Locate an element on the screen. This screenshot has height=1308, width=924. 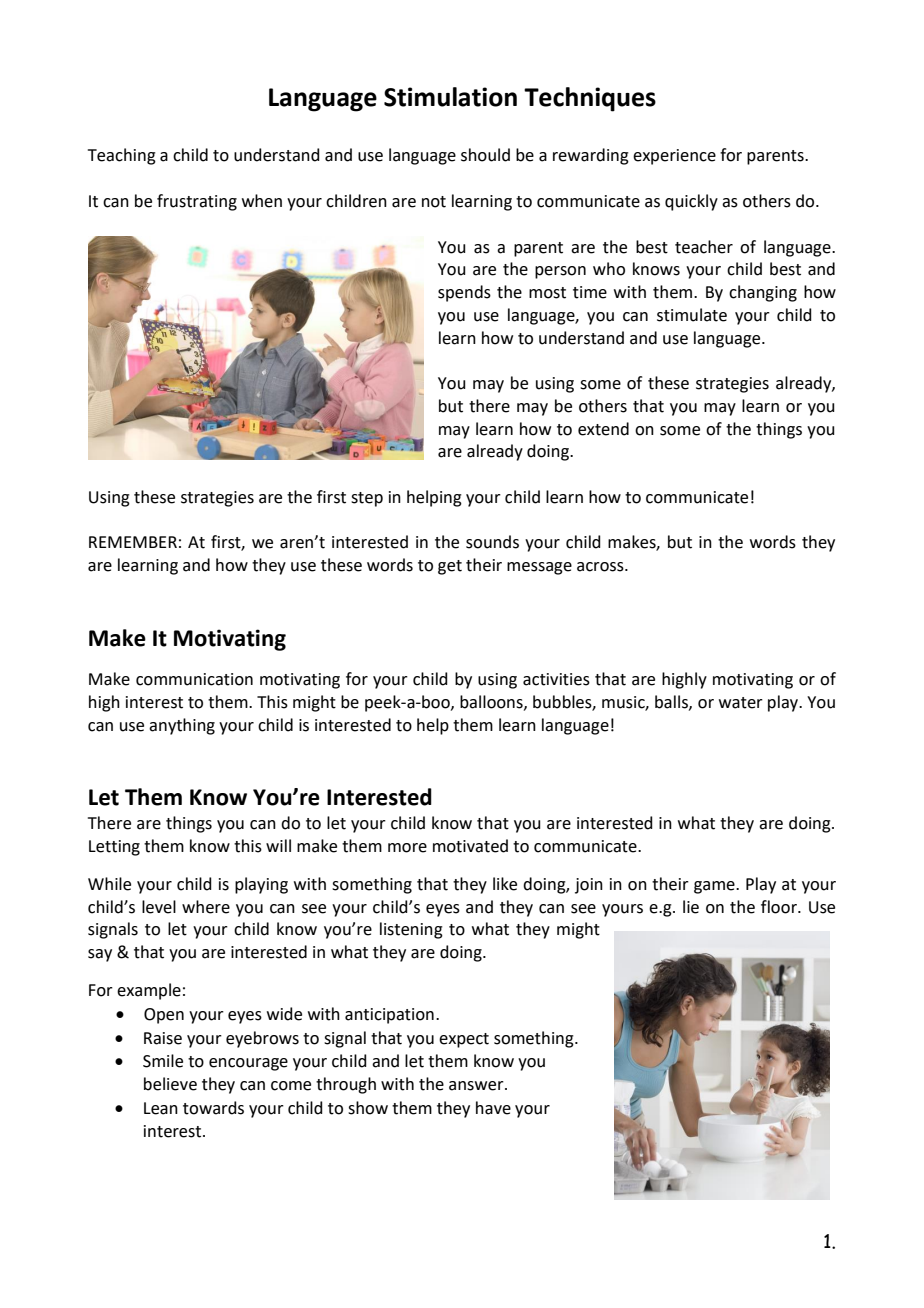
balls is located at coordinates (672, 702).
